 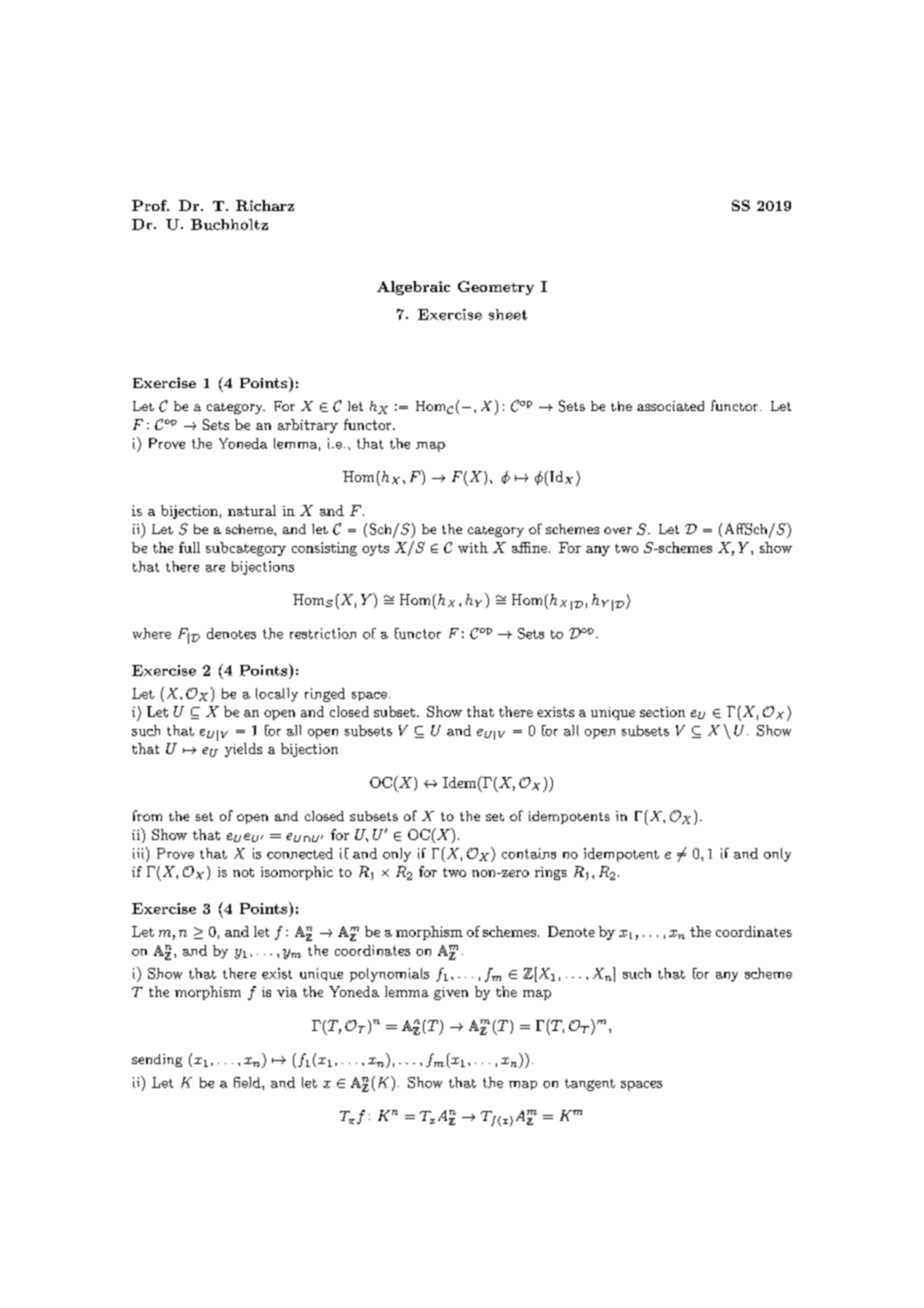 I want to click on sending, so click(x=157, y=1060).
